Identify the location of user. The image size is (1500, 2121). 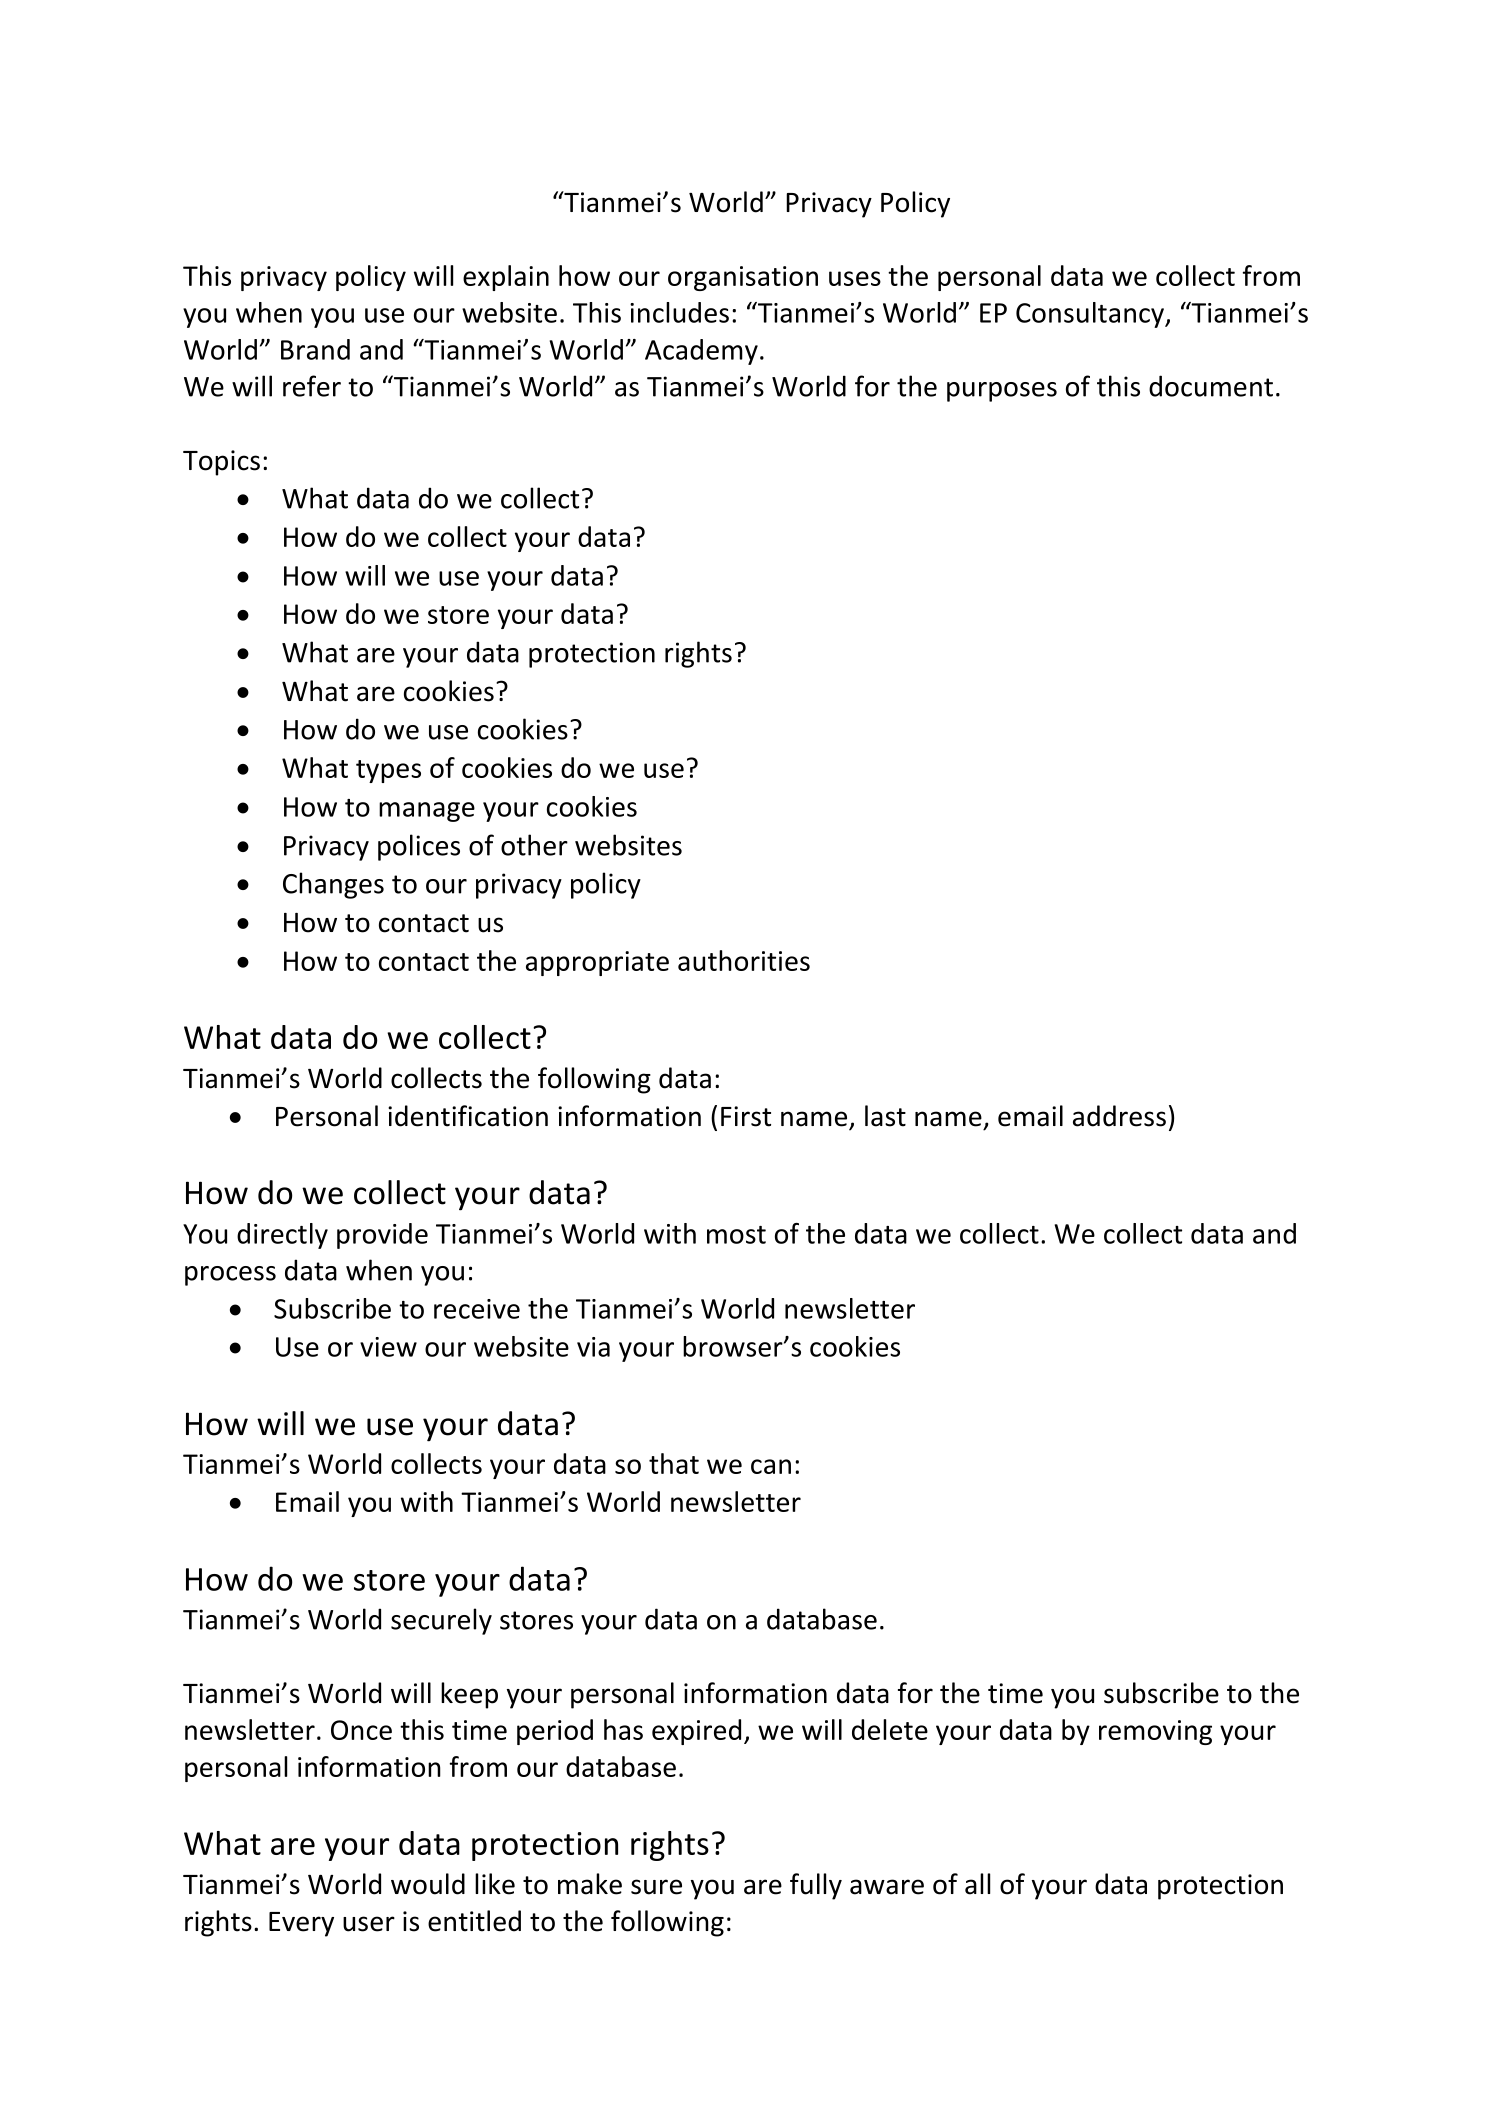
(369, 1924).
